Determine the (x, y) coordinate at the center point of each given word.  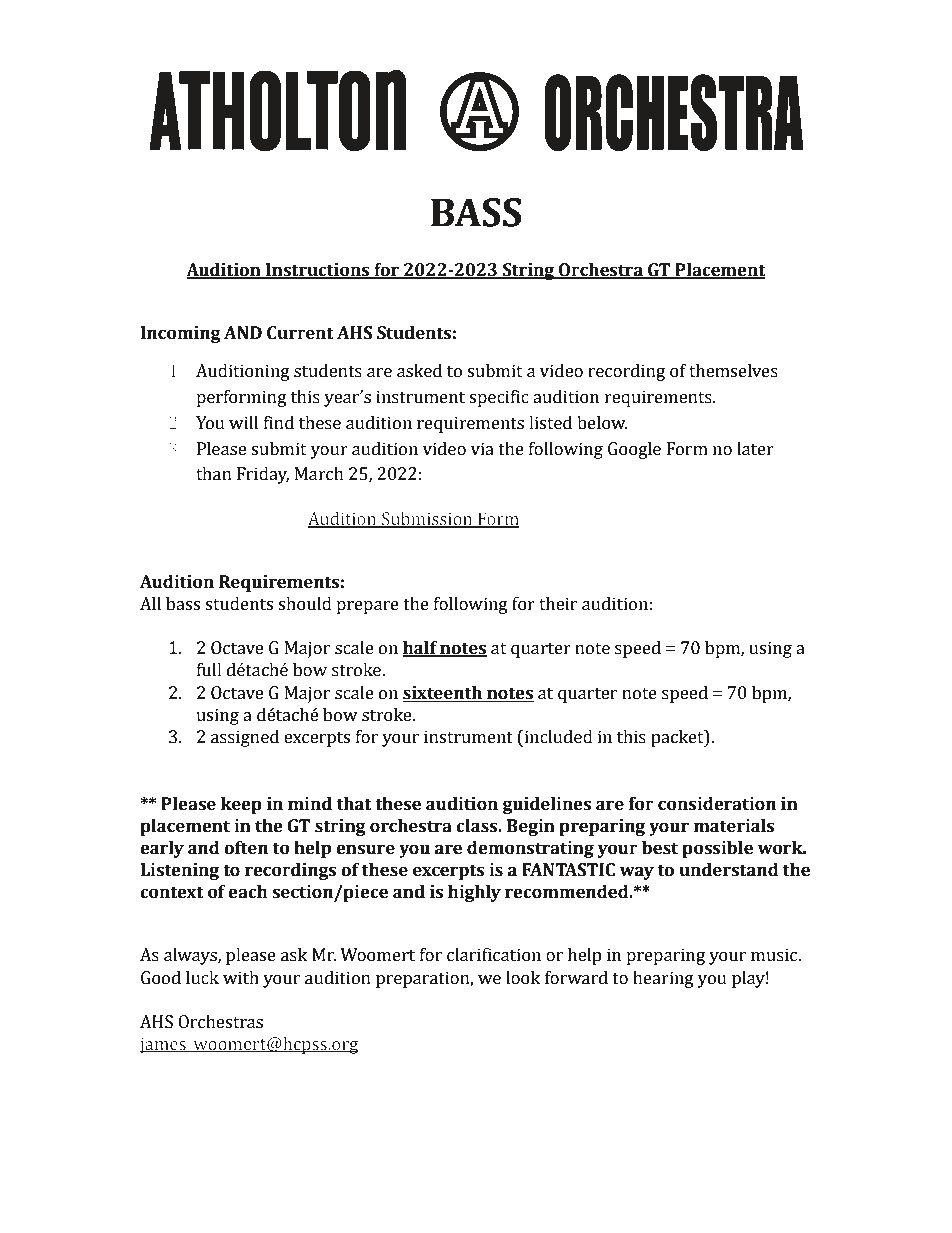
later (755, 449)
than (214, 474)
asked (419, 371)
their (558, 604)
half (421, 649)
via (482, 449)
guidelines (547, 805)
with (241, 978)
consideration (717, 804)
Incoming (181, 334)
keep (241, 805)
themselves (733, 371)
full (209, 670)
